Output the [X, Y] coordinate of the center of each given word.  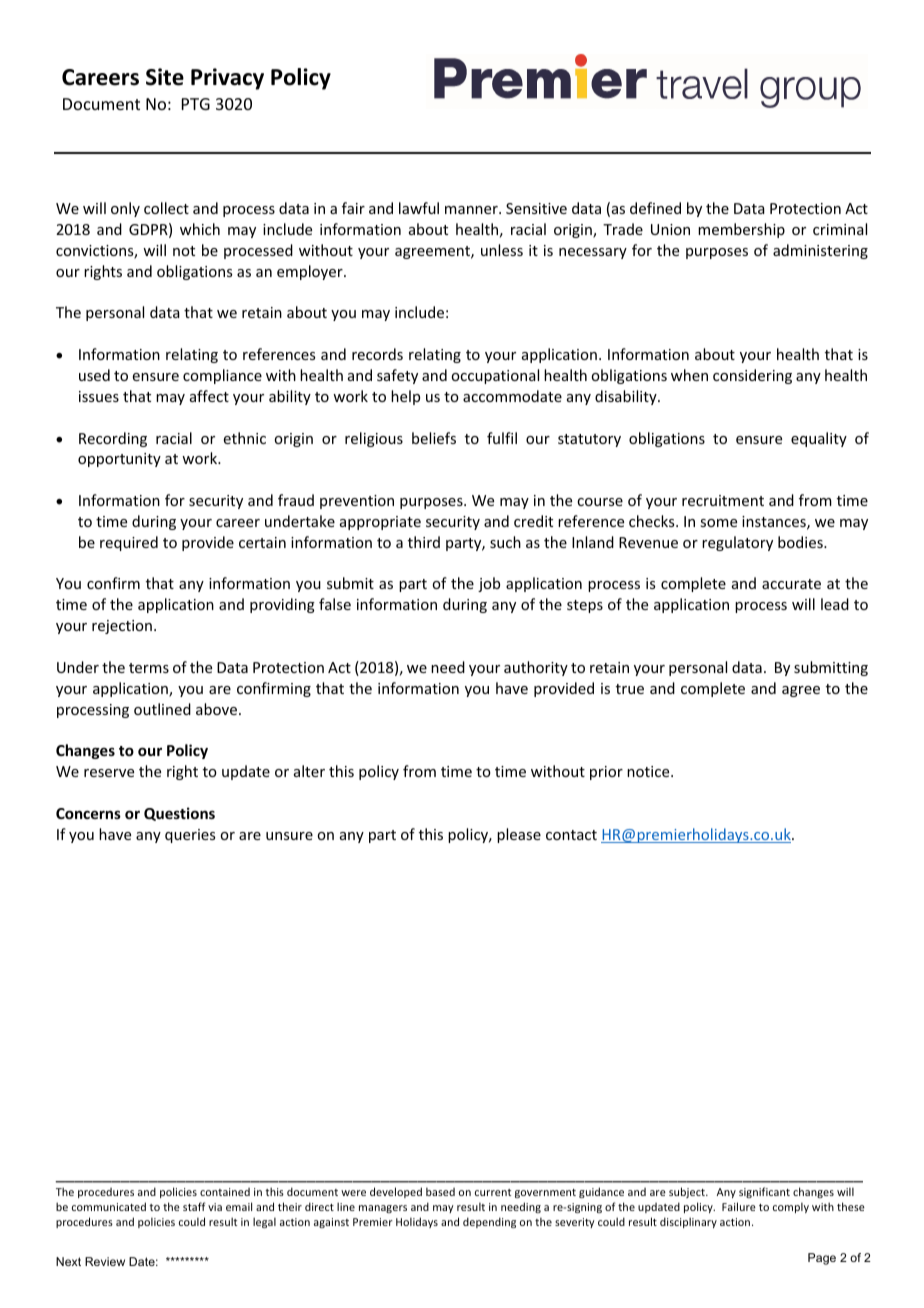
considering [752, 376]
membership [741, 230]
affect [209, 396]
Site [165, 77]
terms [149, 668]
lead [835, 604]
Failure [739, 1206]
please [519, 835]
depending [489, 1222]
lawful [419, 208]
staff [194, 1206]
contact [571, 835]
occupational [495, 376]
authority [536, 668]
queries [190, 836]
